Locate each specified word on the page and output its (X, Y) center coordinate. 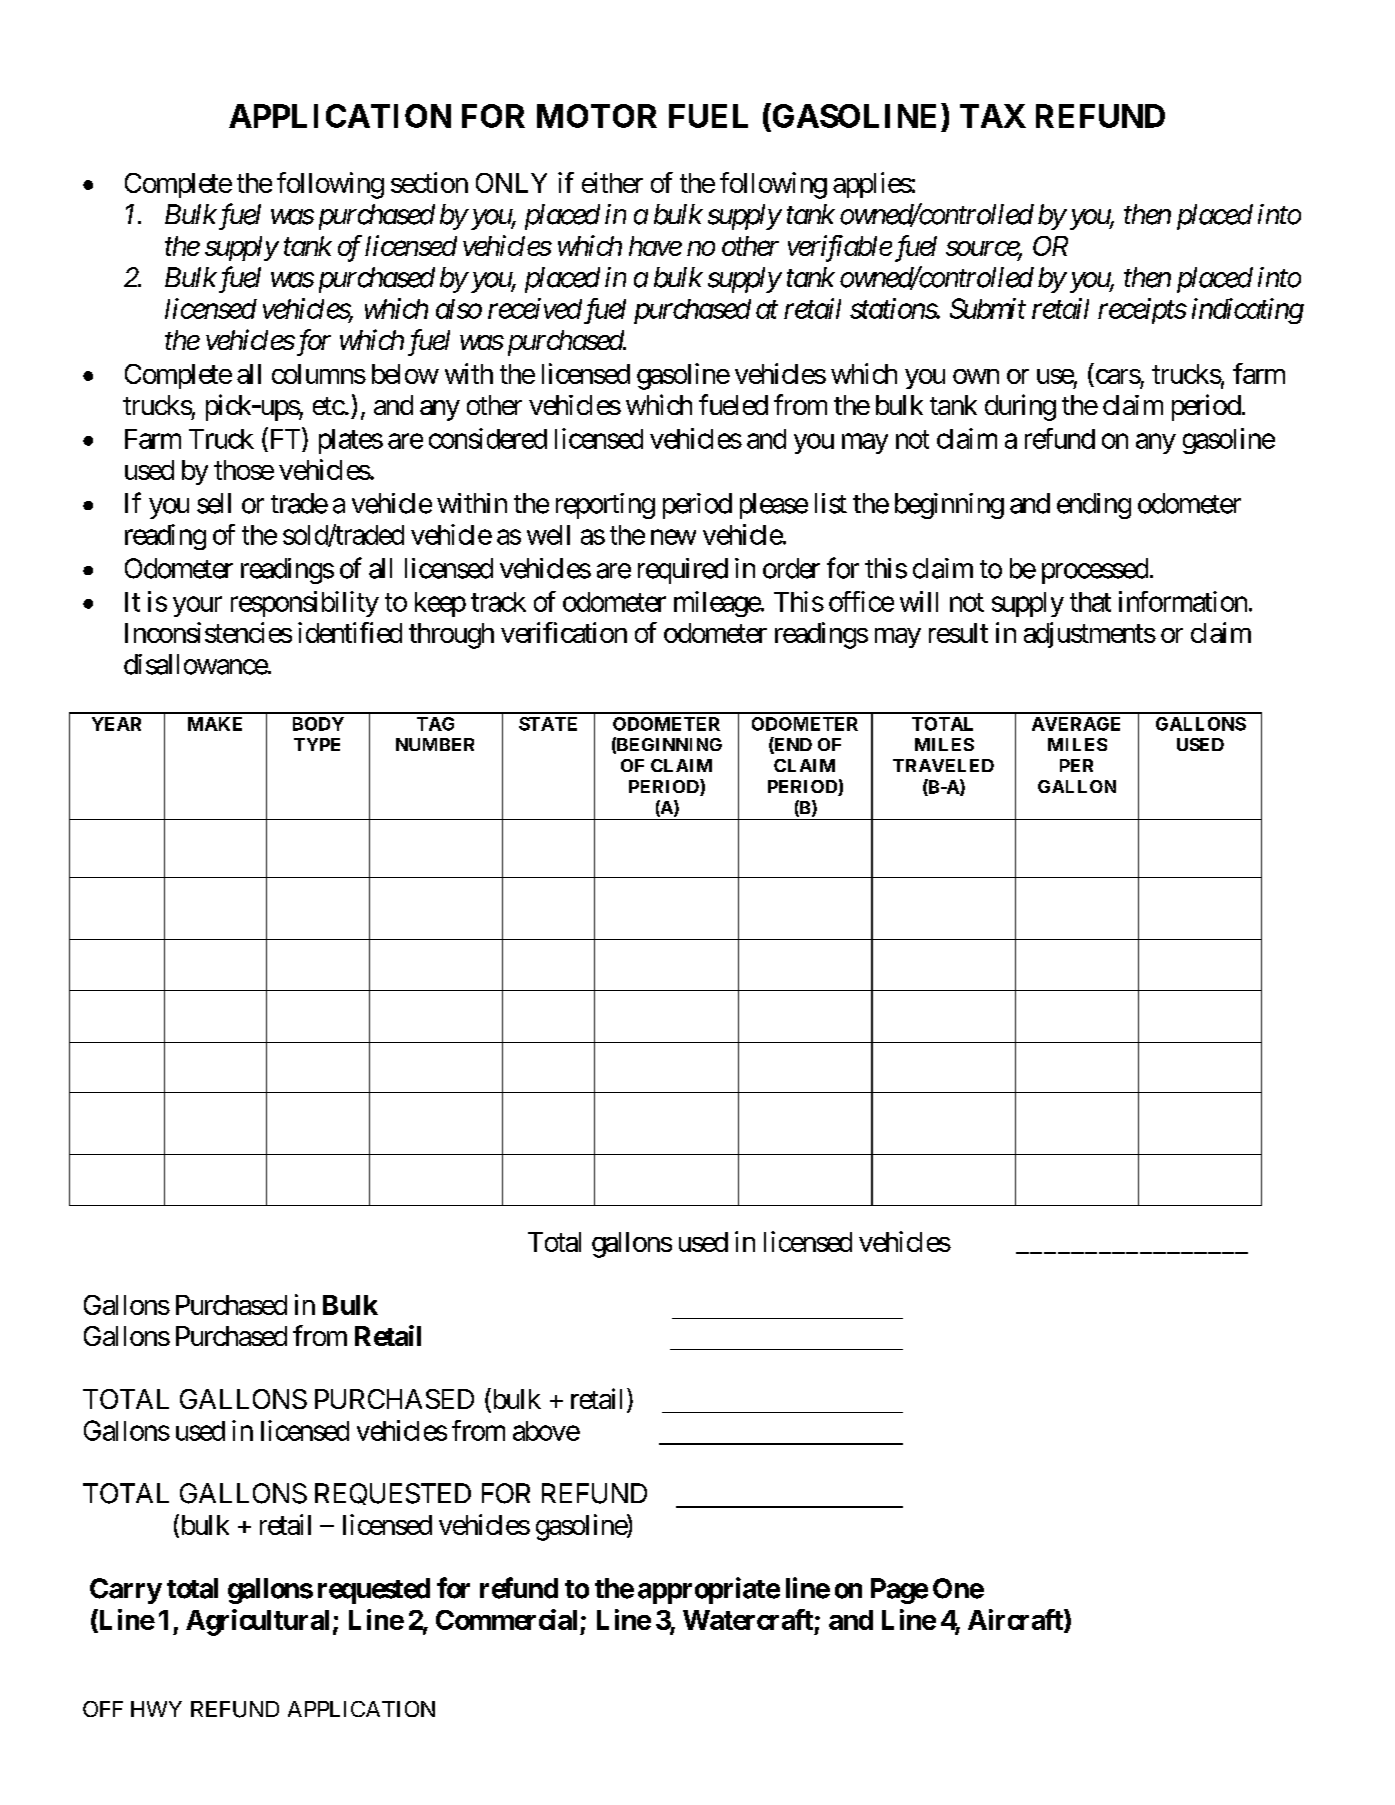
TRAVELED (943, 765)
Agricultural (257, 1622)
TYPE (317, 744)
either (612, 182)
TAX (993, 116)
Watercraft (748, 1619)
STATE (548, 724)
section (429, 182)
